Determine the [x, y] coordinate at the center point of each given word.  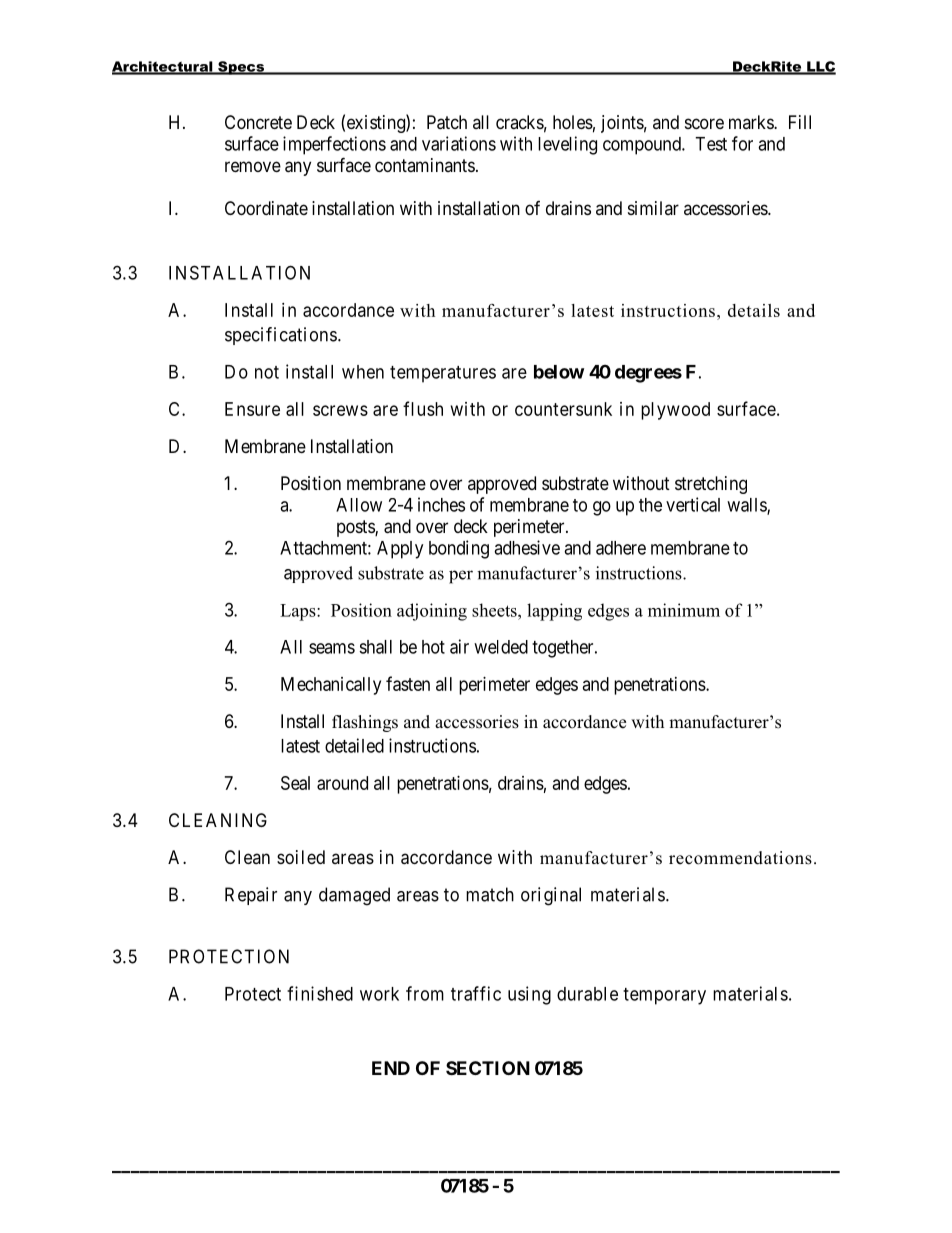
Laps [299, 612]
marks [752, 122]
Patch [447, 122]
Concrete [258, 122]
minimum [684, 610]
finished [320, 993]
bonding [459, 549]
